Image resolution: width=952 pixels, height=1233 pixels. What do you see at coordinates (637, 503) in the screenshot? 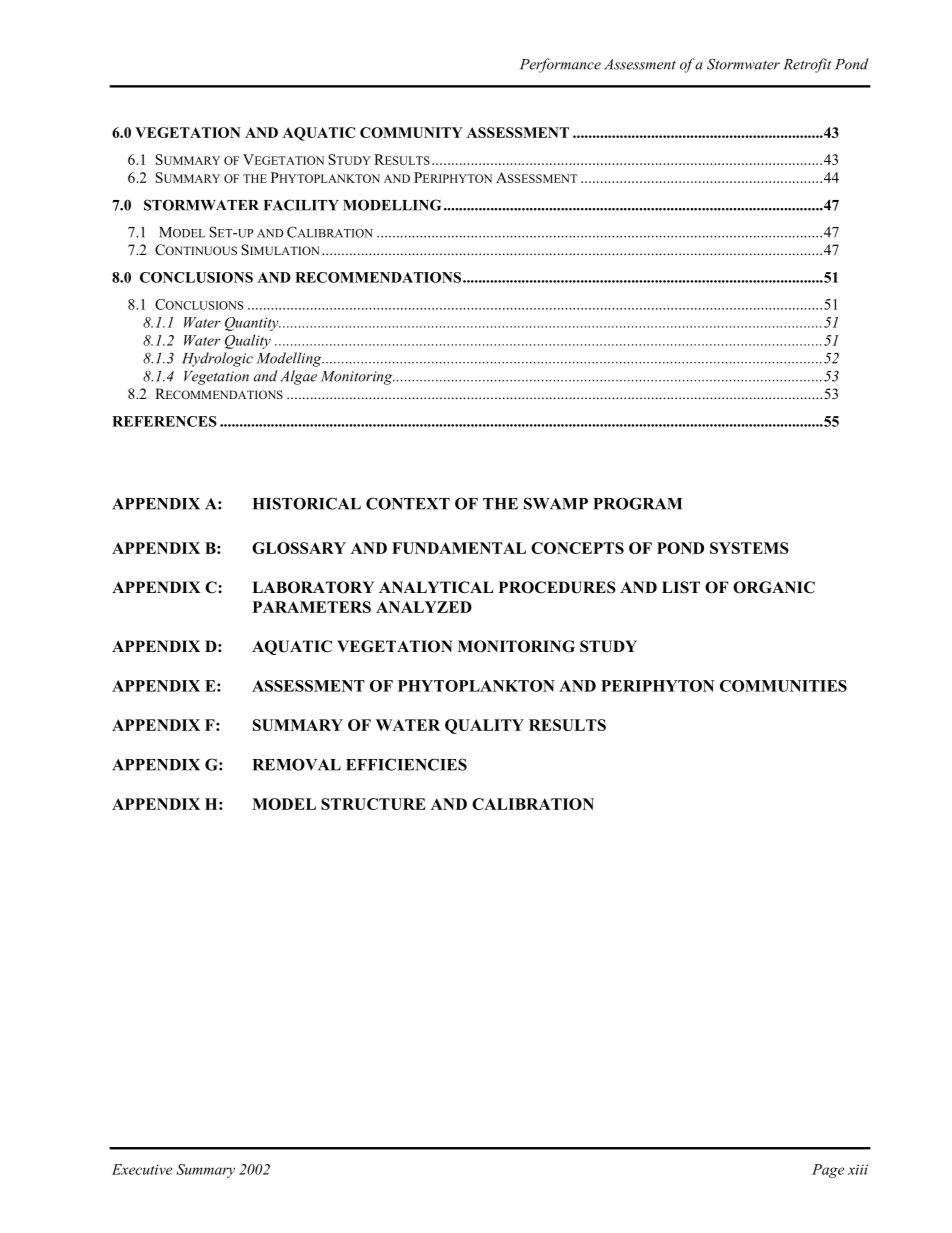
I see `PROGRAM` at bounding box center [637, 503].
